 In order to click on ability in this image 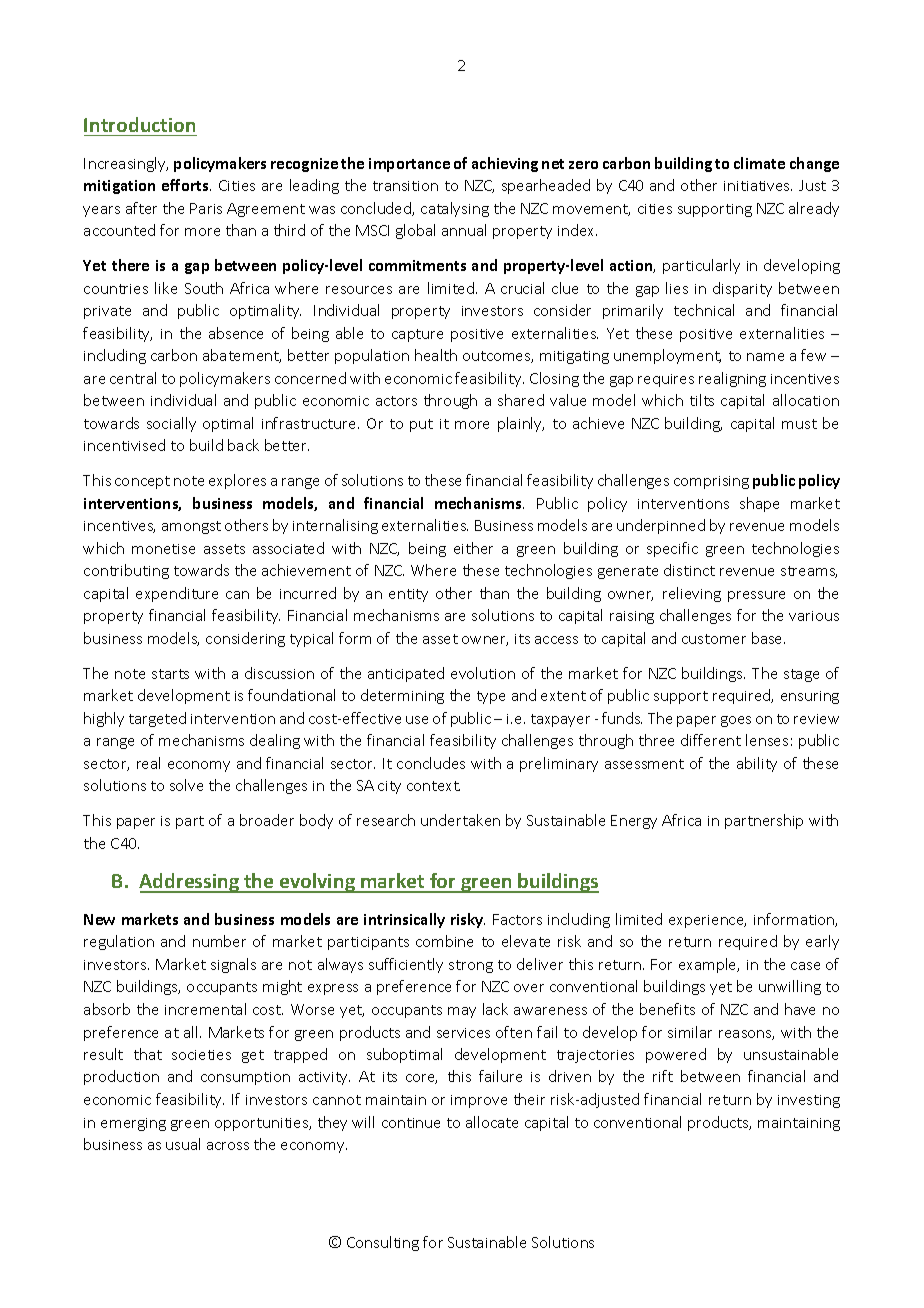, I will do `click(757, 764)`.
